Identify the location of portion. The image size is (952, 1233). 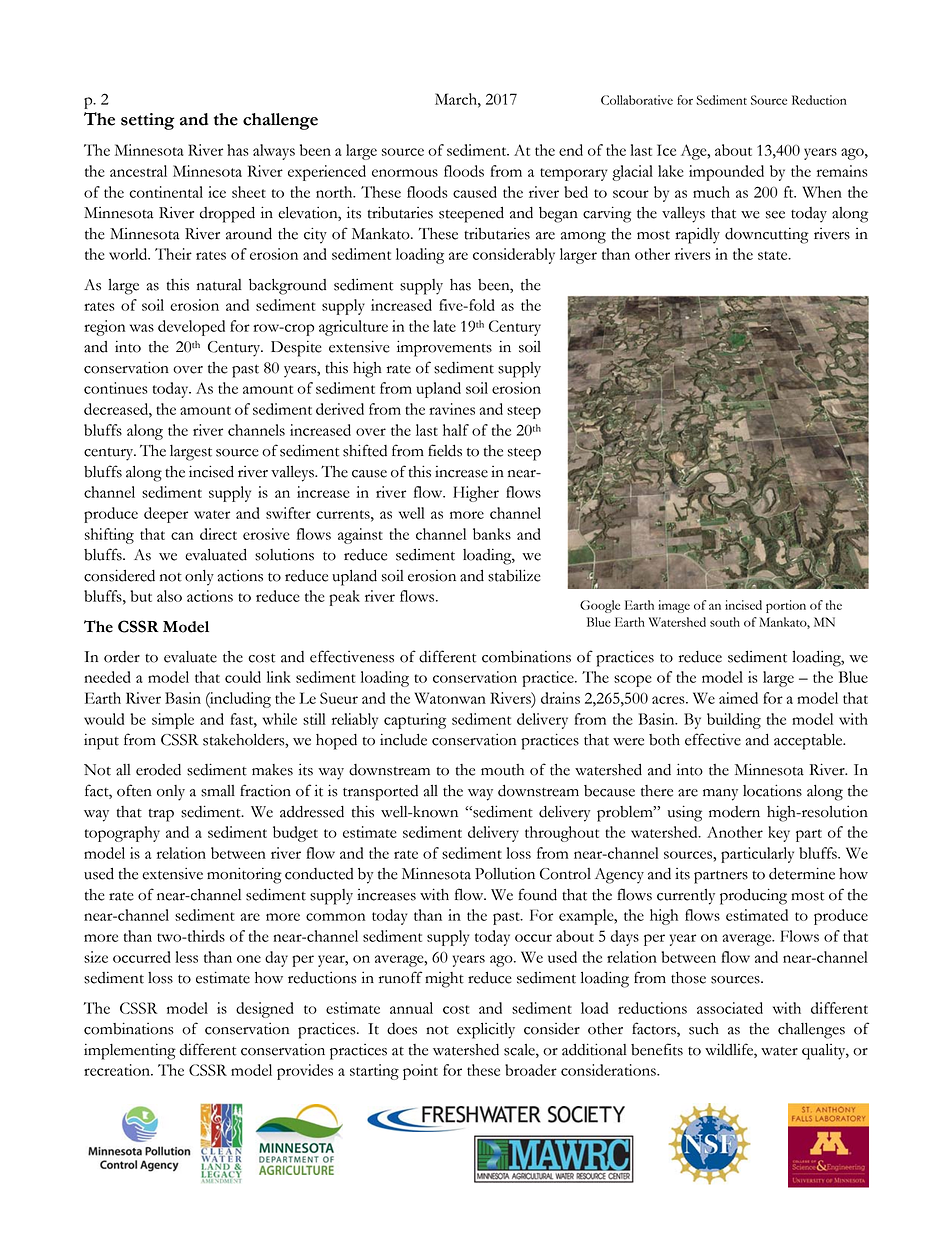
(786, 606).
